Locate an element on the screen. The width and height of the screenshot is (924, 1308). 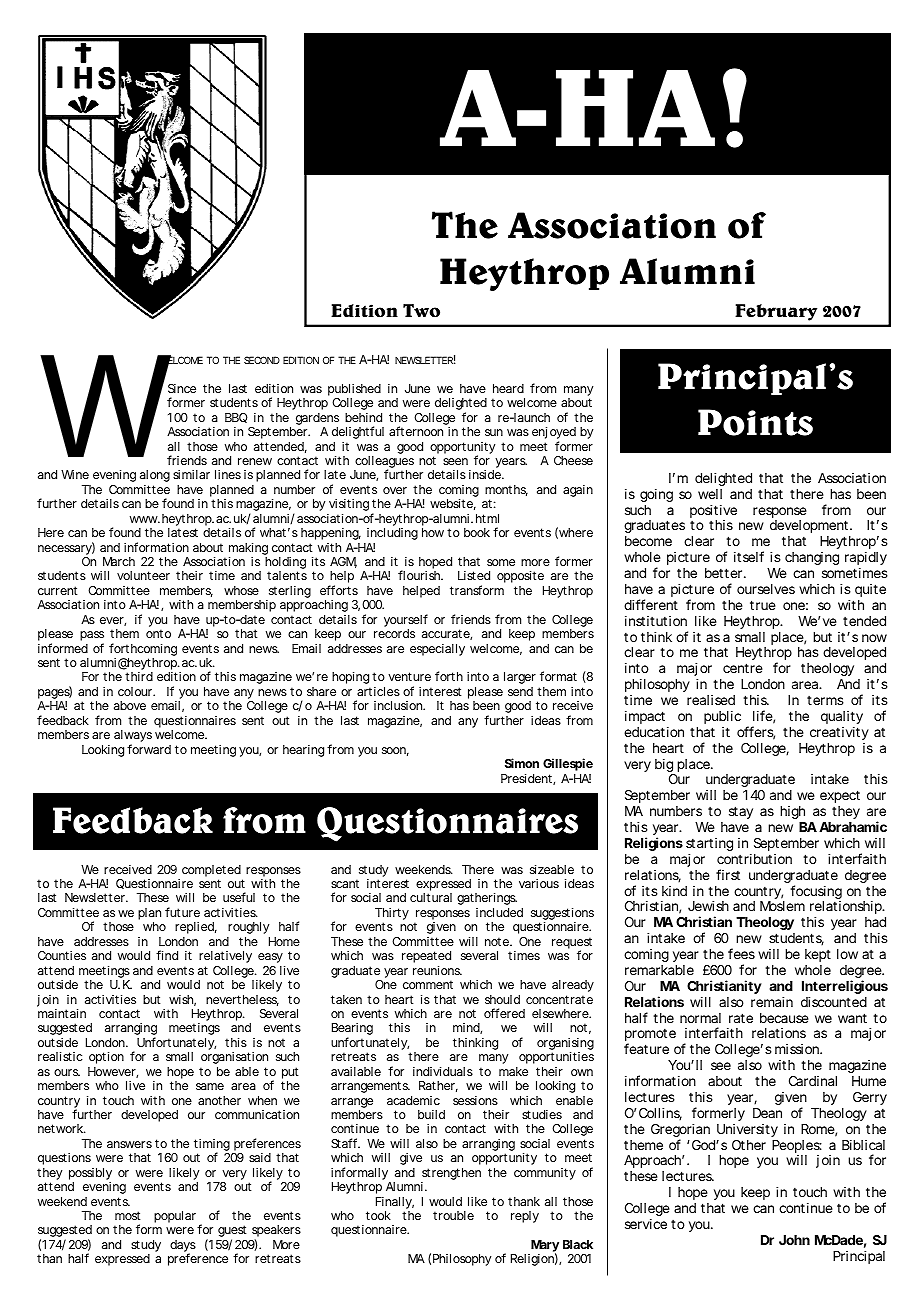
forward is located at coordinates (149, 749).
